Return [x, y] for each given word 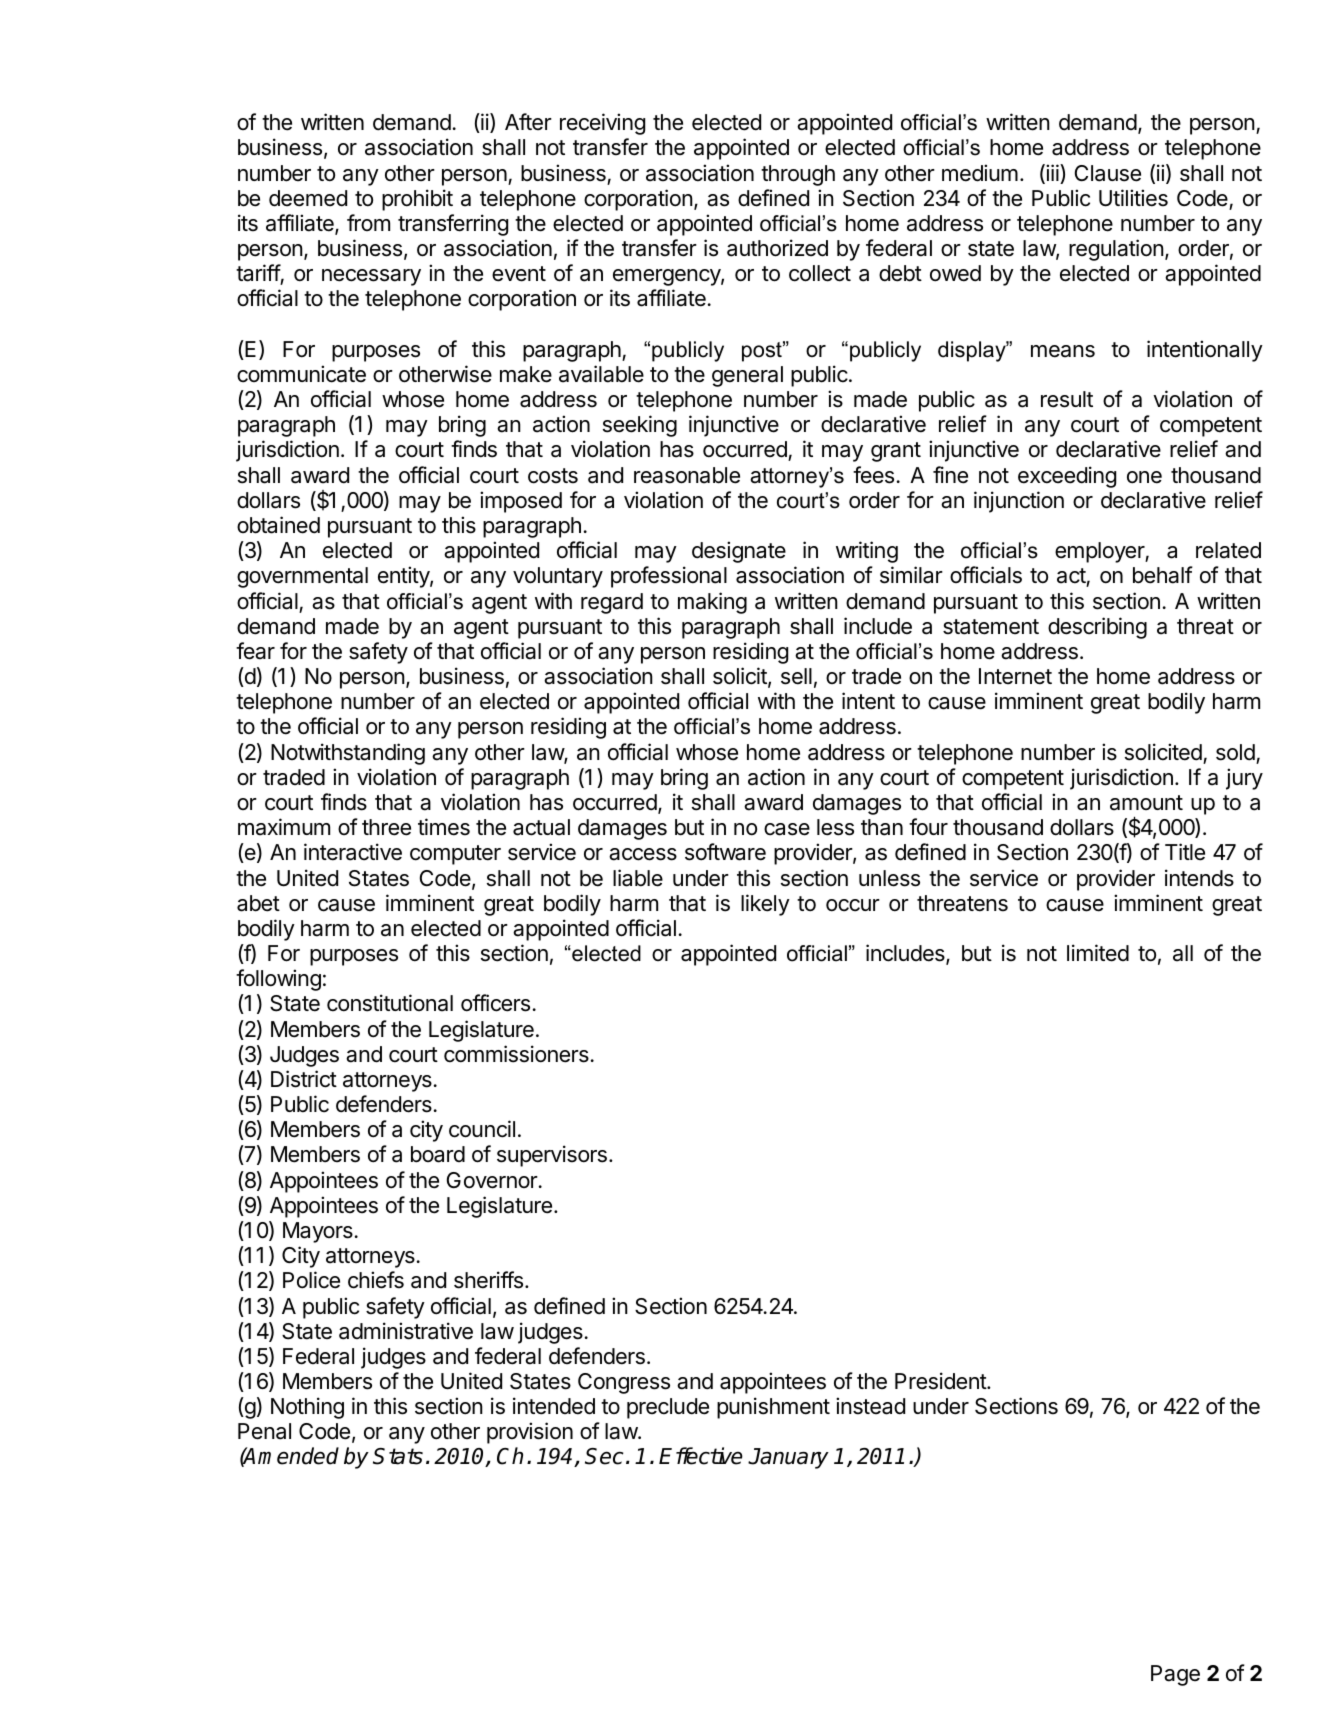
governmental [302, 577]
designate [739, 552]
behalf [1163, 575]
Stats [398, 1456]
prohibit [417, 200]
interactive [353, 852]
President [941, 1381]
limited [1098, 953]
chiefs [376, 1280]
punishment [773, 1408]
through [798, 175]
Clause [1108, 173]
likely [765, 905]
